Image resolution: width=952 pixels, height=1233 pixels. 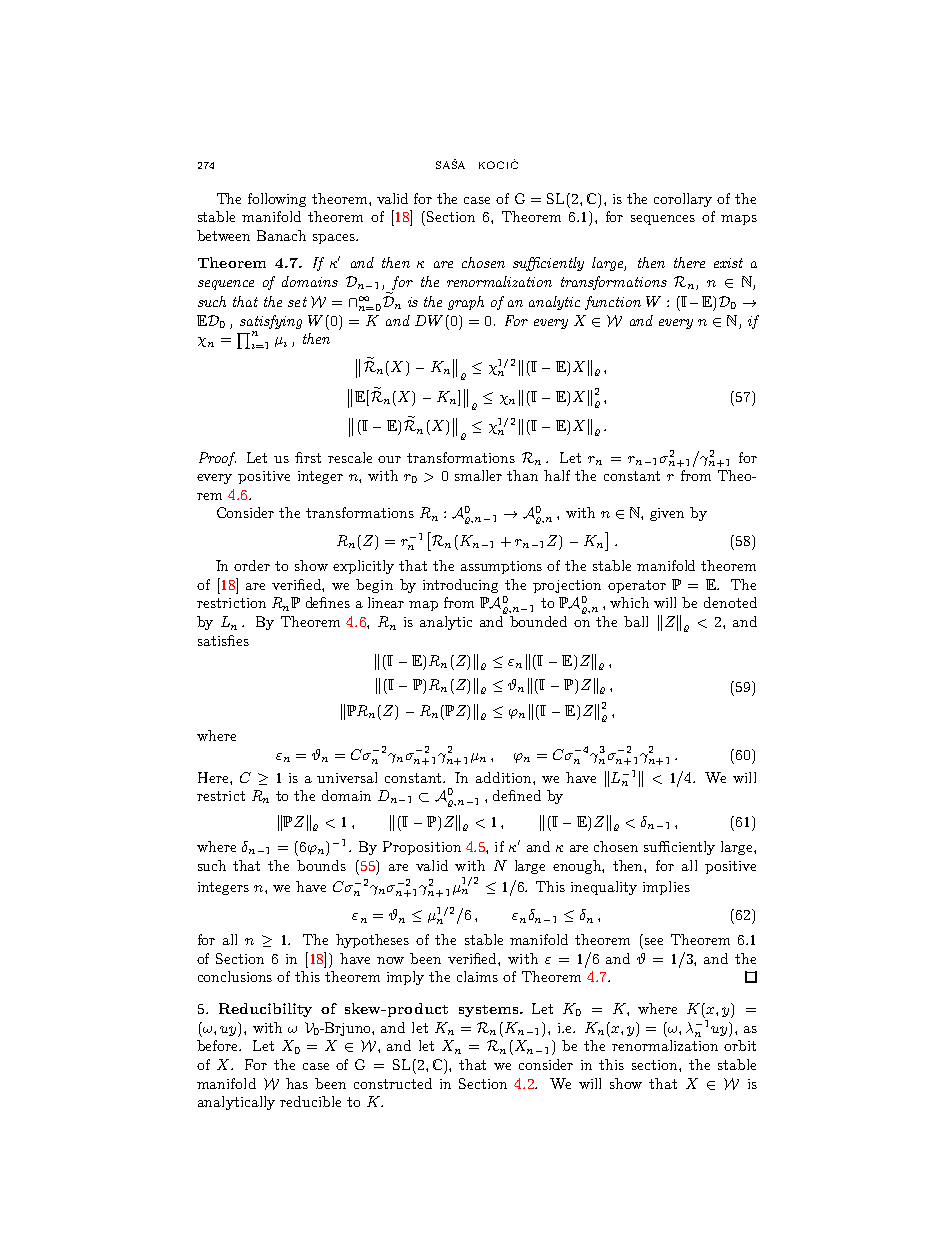 What do you see at coordinates (683, 200) in the screenshot?
I see `corollary` at bounding box center [683, 200].
